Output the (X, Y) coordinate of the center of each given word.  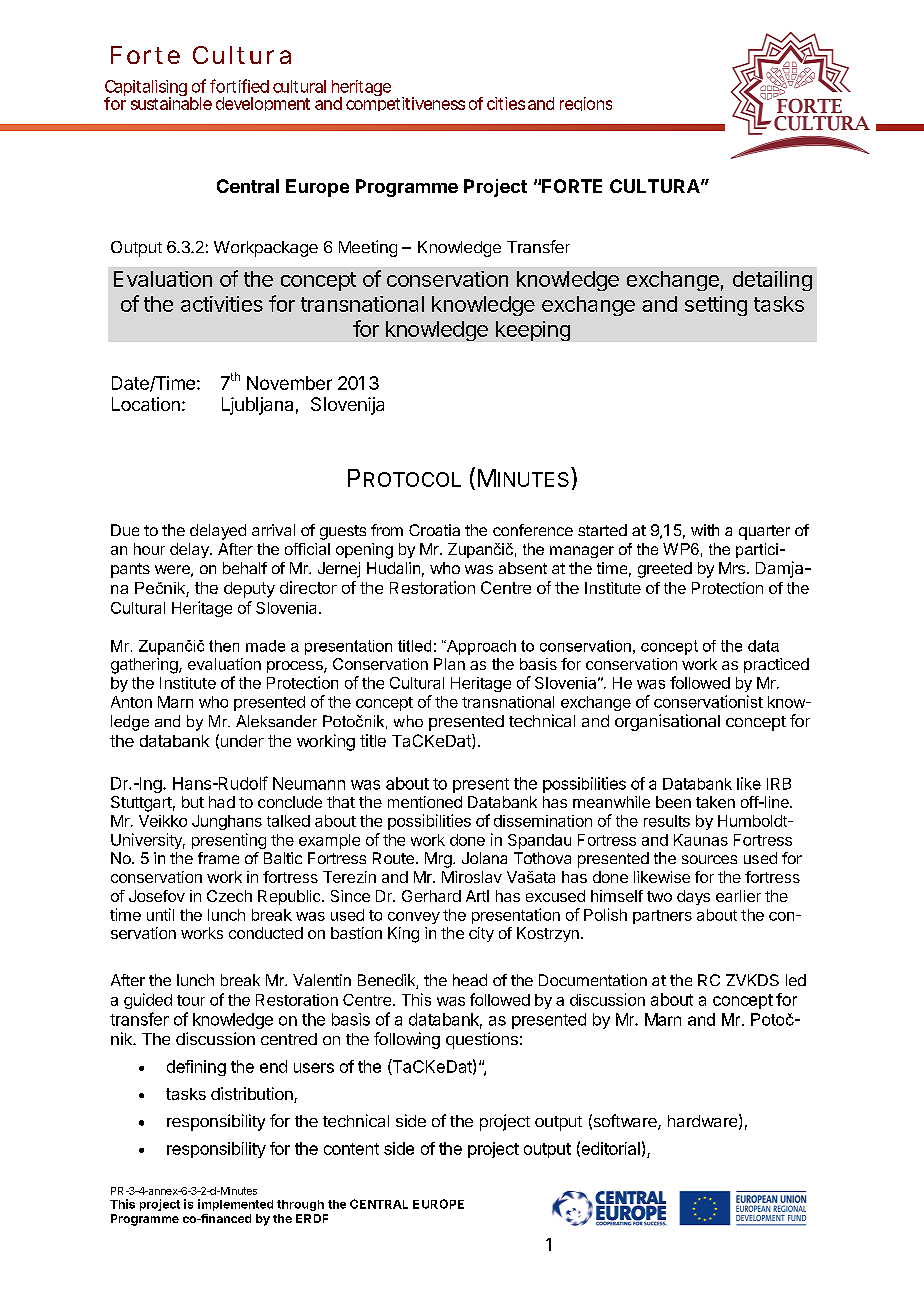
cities (506, 103)
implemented (235, 1205)
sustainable (171, 102)
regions (586, 104)
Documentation (593, 980)
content (351, 1149)
